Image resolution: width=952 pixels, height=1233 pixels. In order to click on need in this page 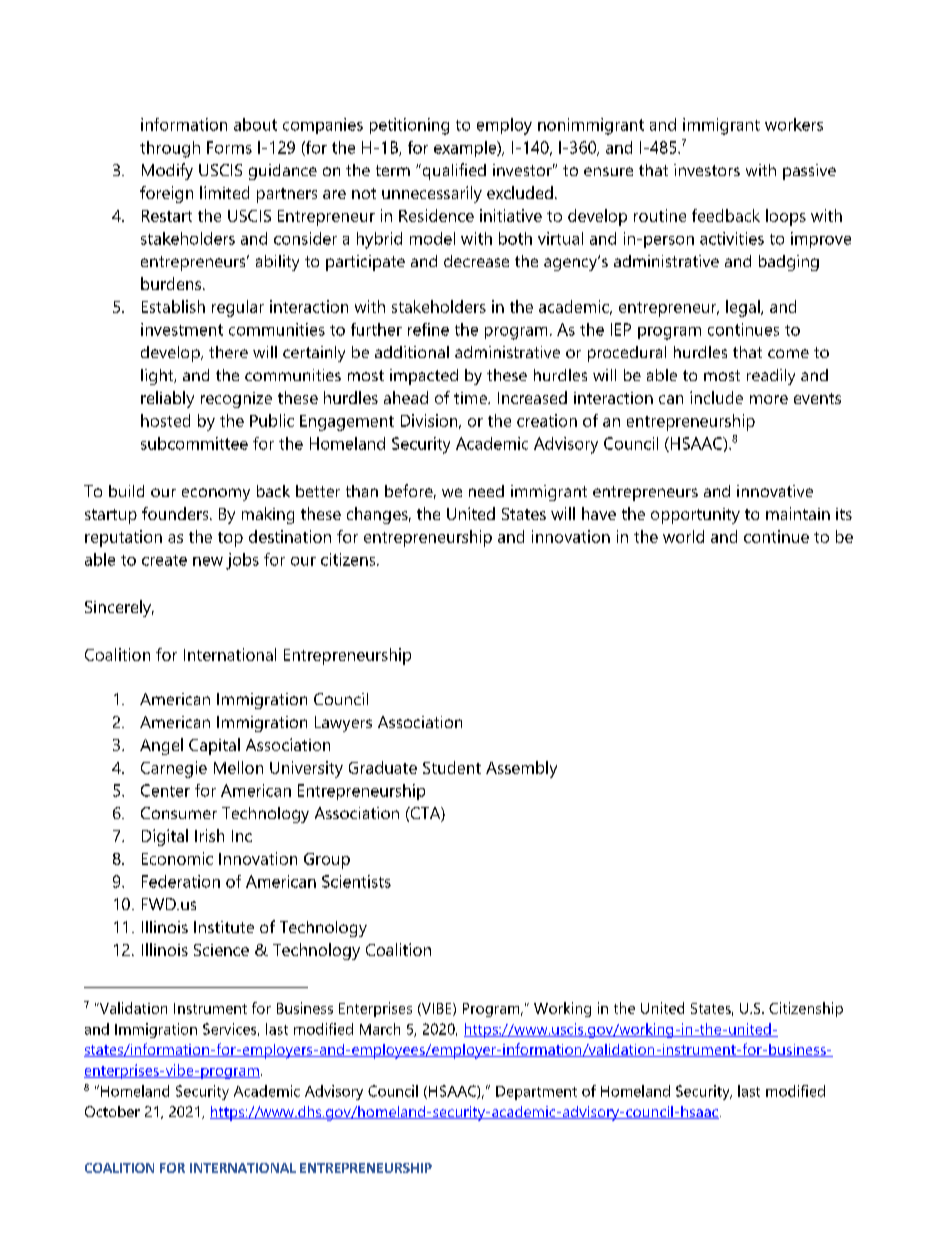, I will do `click(486, 491)`.
